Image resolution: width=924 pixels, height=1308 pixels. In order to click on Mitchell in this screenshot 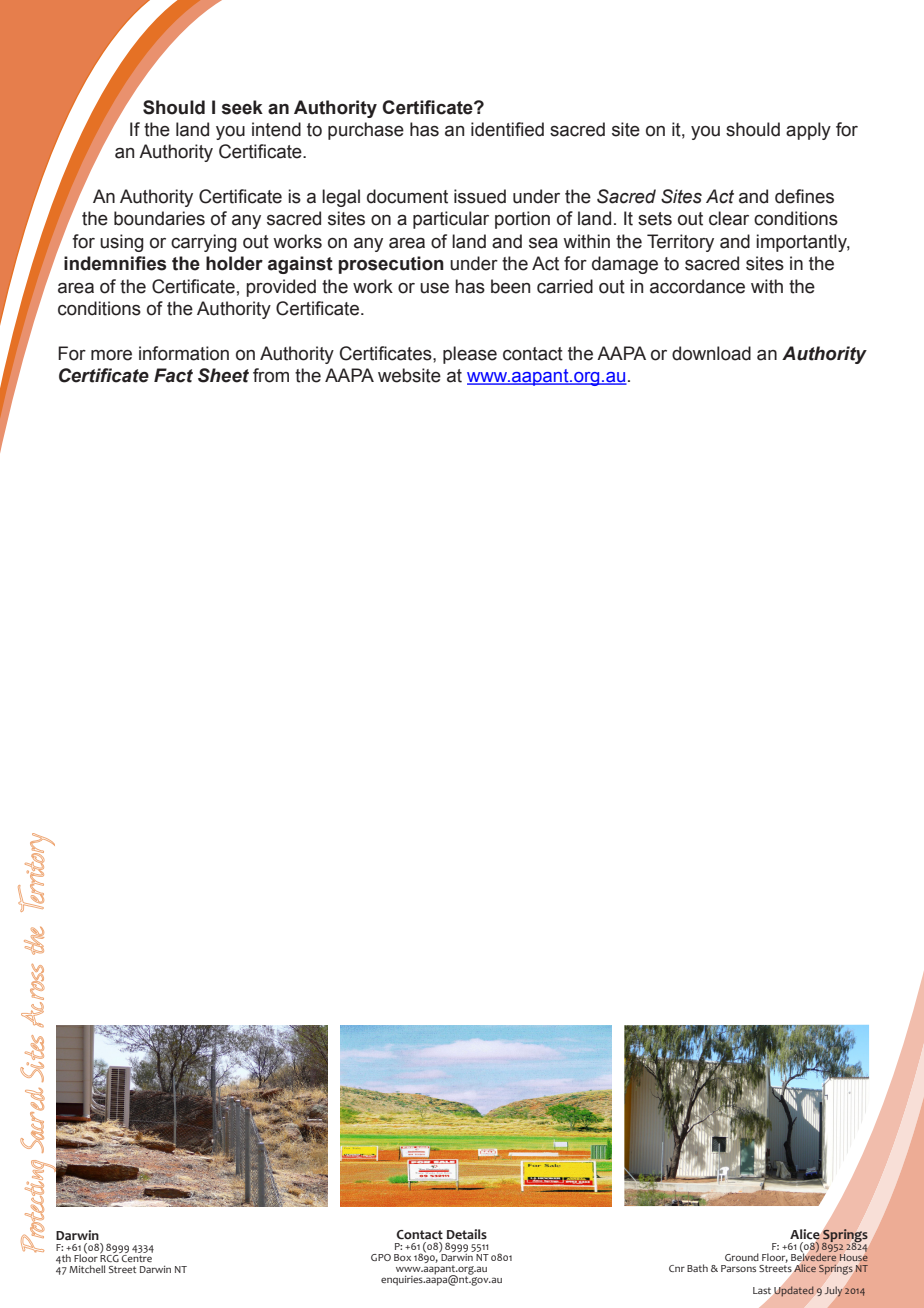, I will do `click(87, 1269)`.
